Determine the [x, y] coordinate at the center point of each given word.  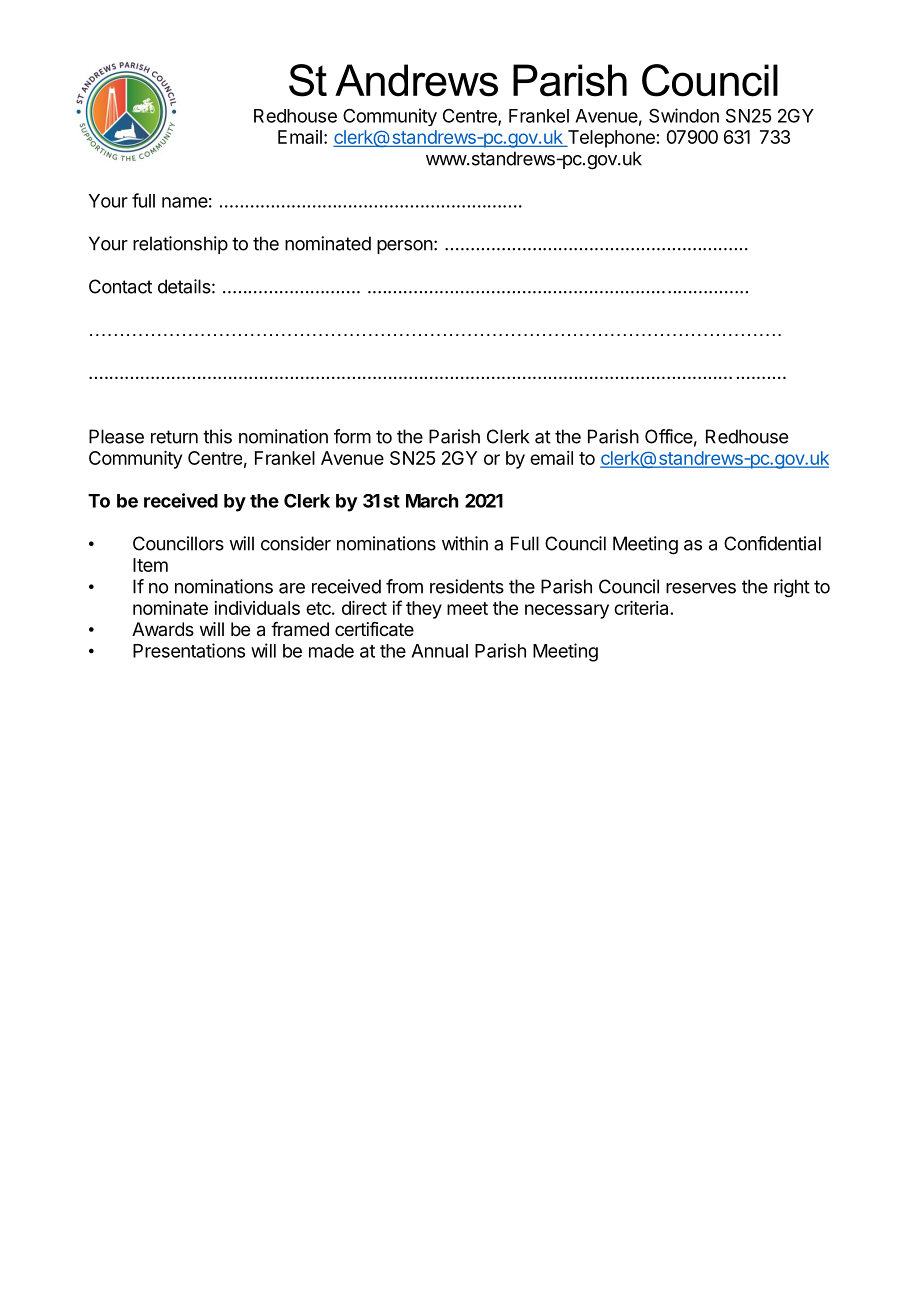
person [405, 247]
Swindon [684, 115]
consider [296, 543]
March [432, 501]
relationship [180, 245]
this [217, 436]
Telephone [610, 139]
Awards [163, 629]
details [184, 286]
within [465, 543]
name [185, 202]
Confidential [772, 543]
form [352, 436]
